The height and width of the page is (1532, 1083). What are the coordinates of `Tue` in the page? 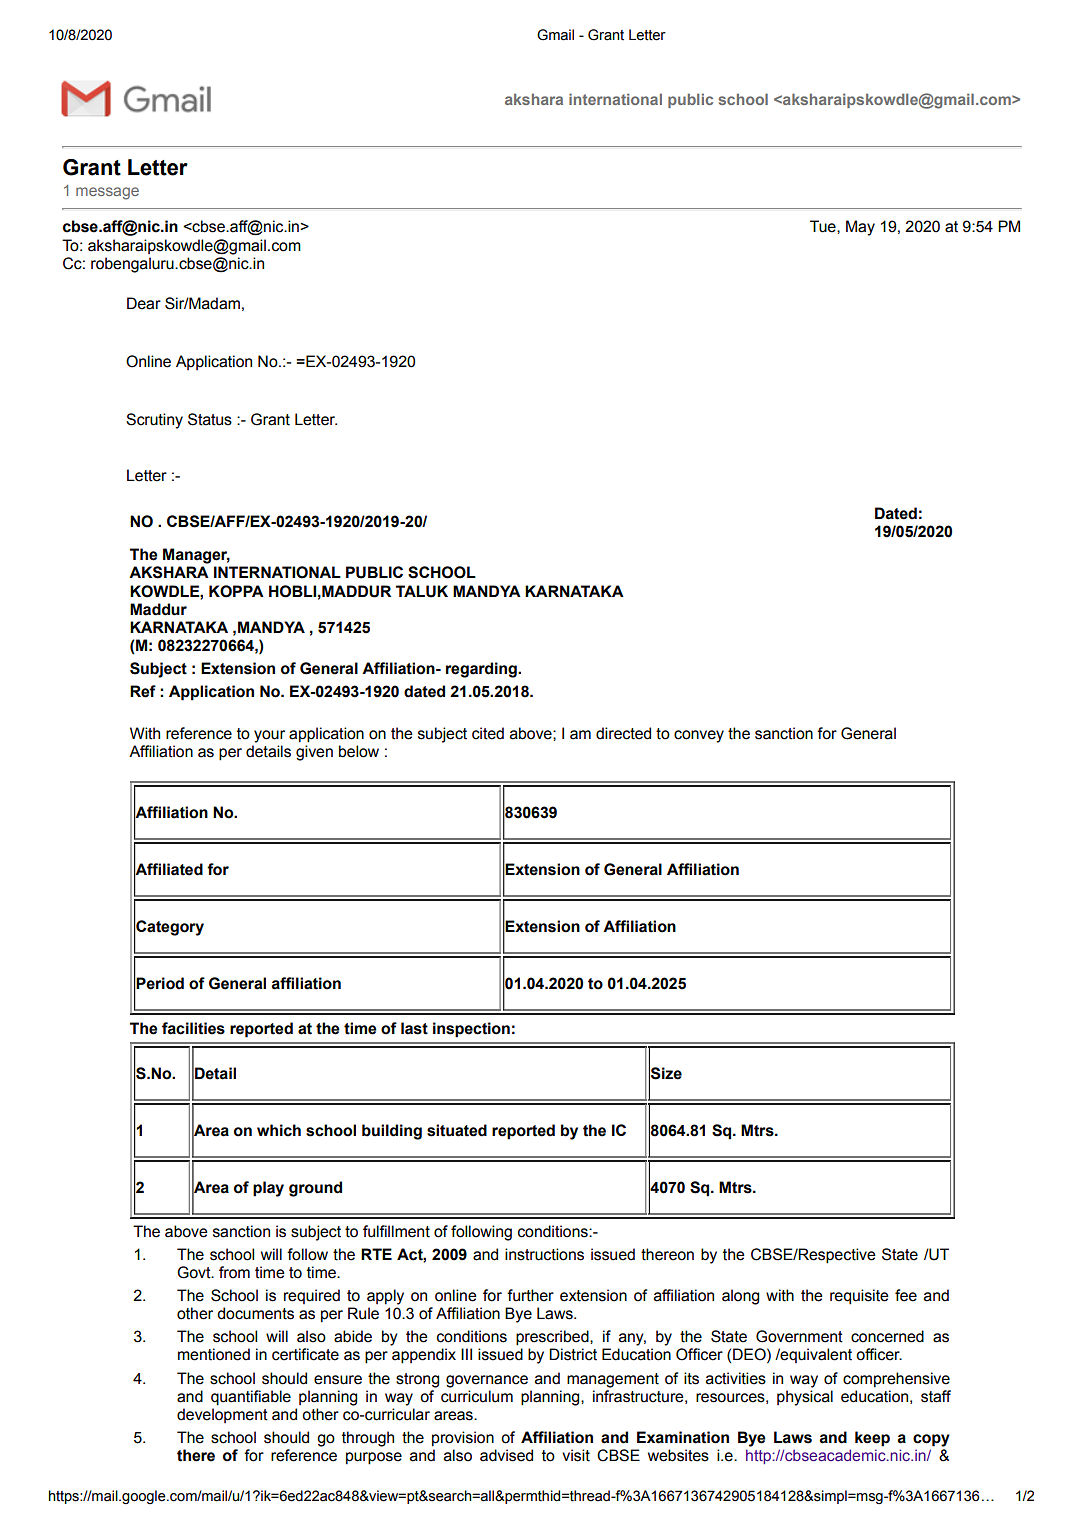 It's located at (824, 226).
